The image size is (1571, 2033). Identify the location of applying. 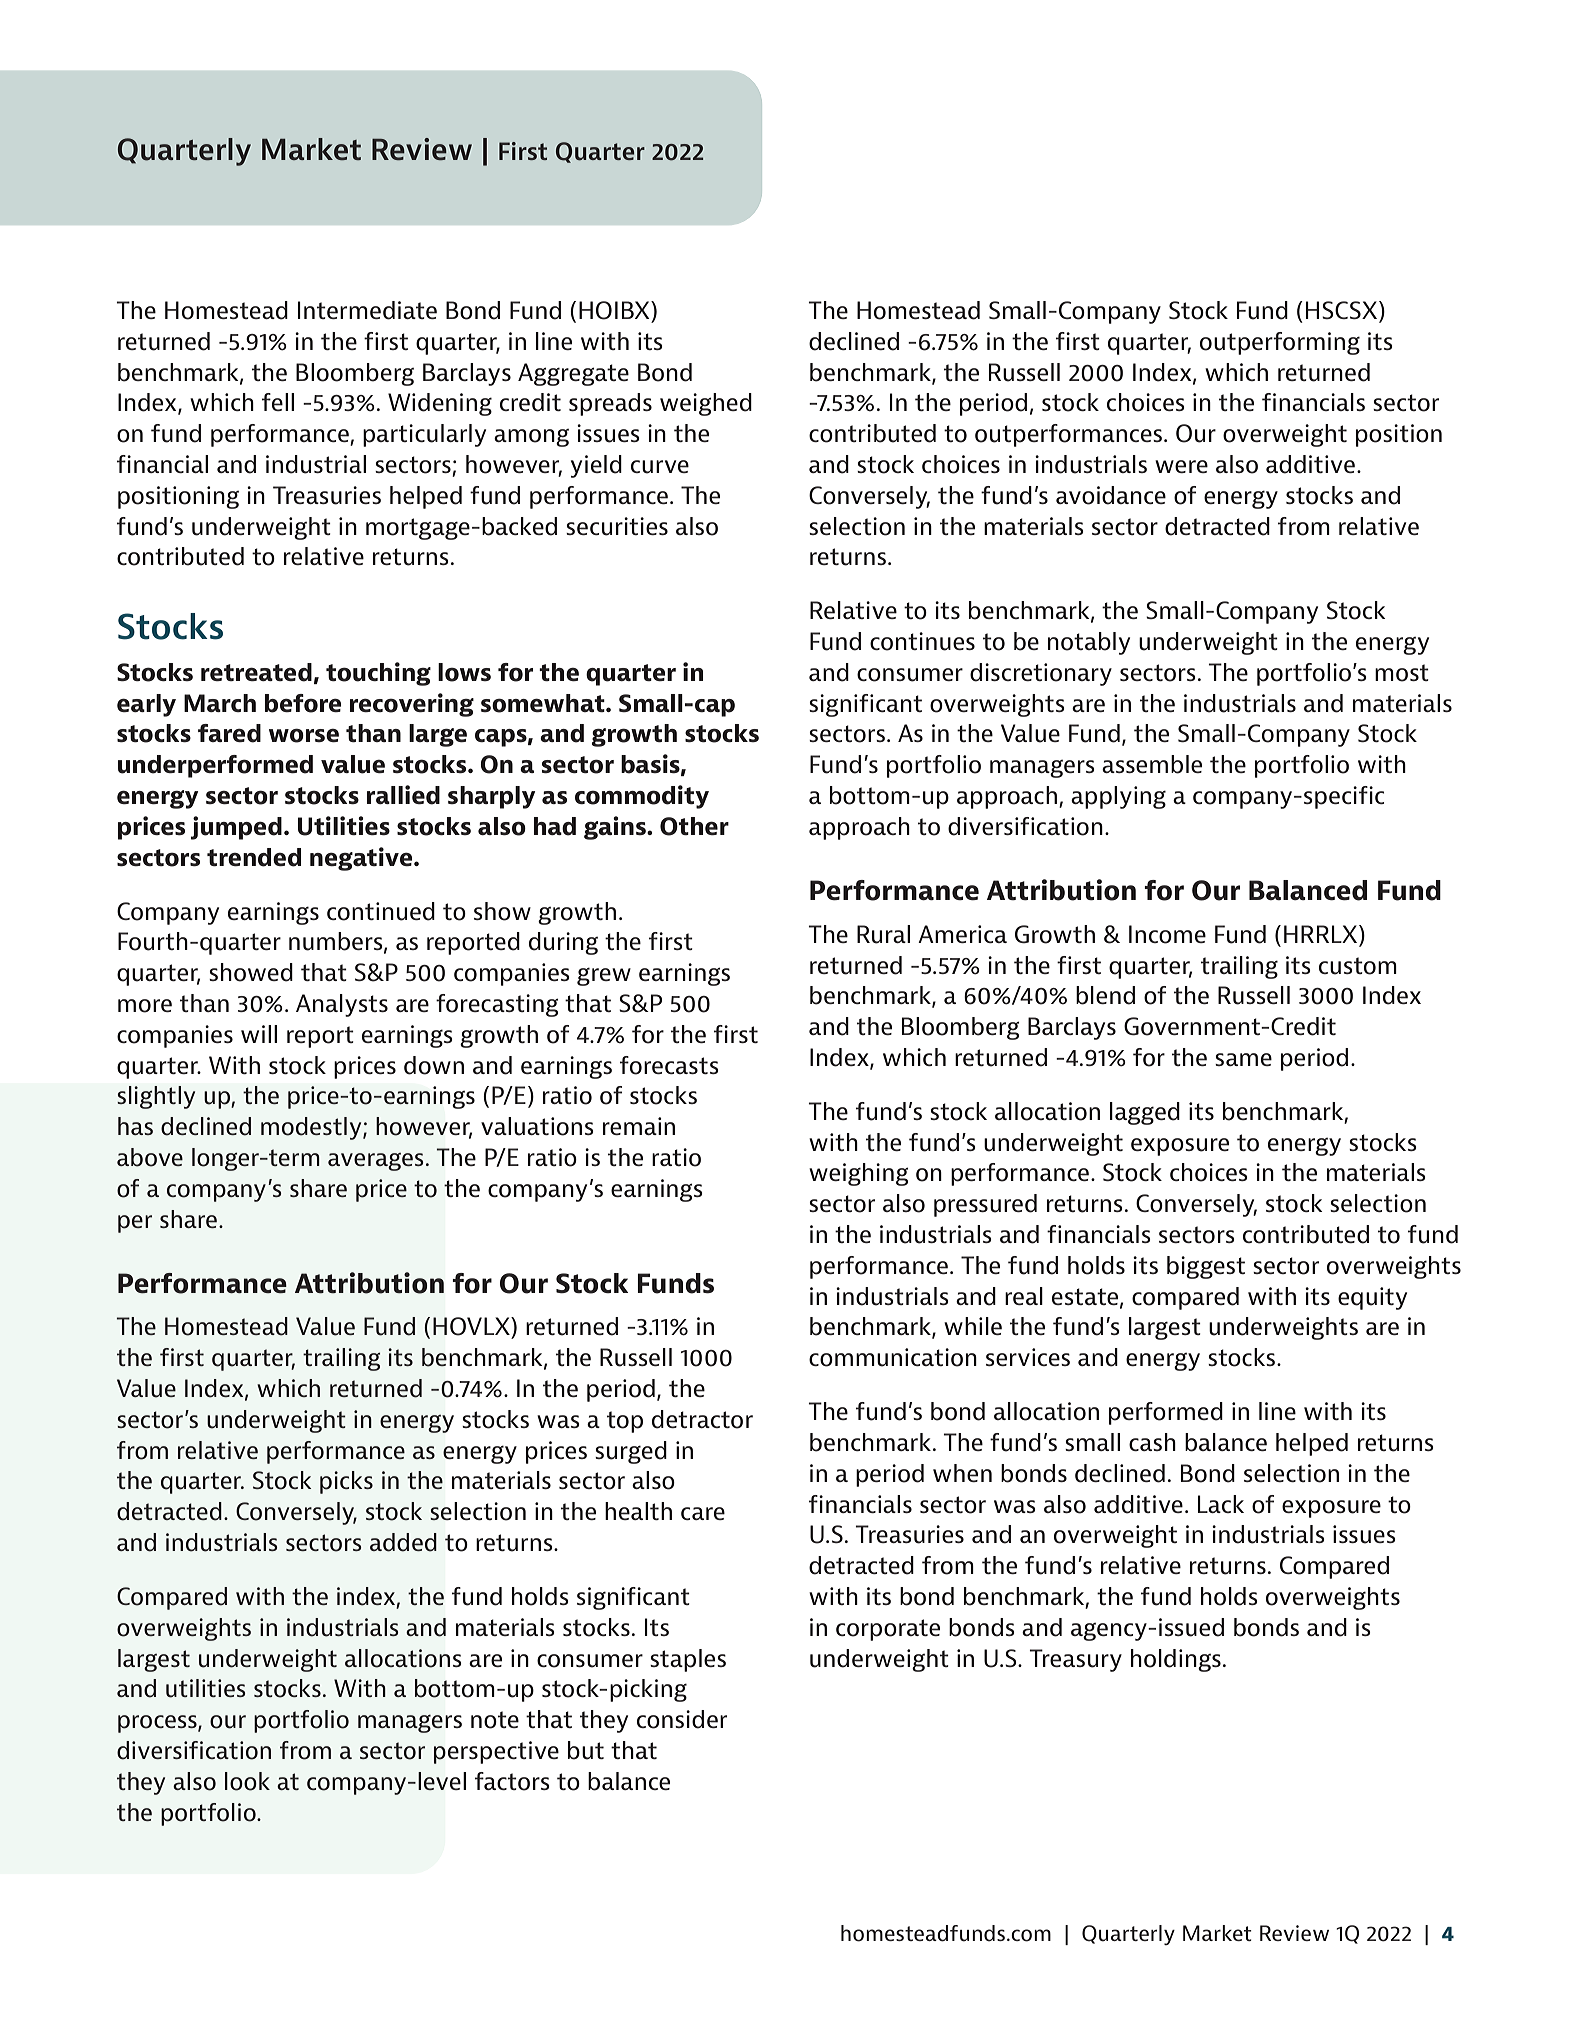
(1118, 797).
